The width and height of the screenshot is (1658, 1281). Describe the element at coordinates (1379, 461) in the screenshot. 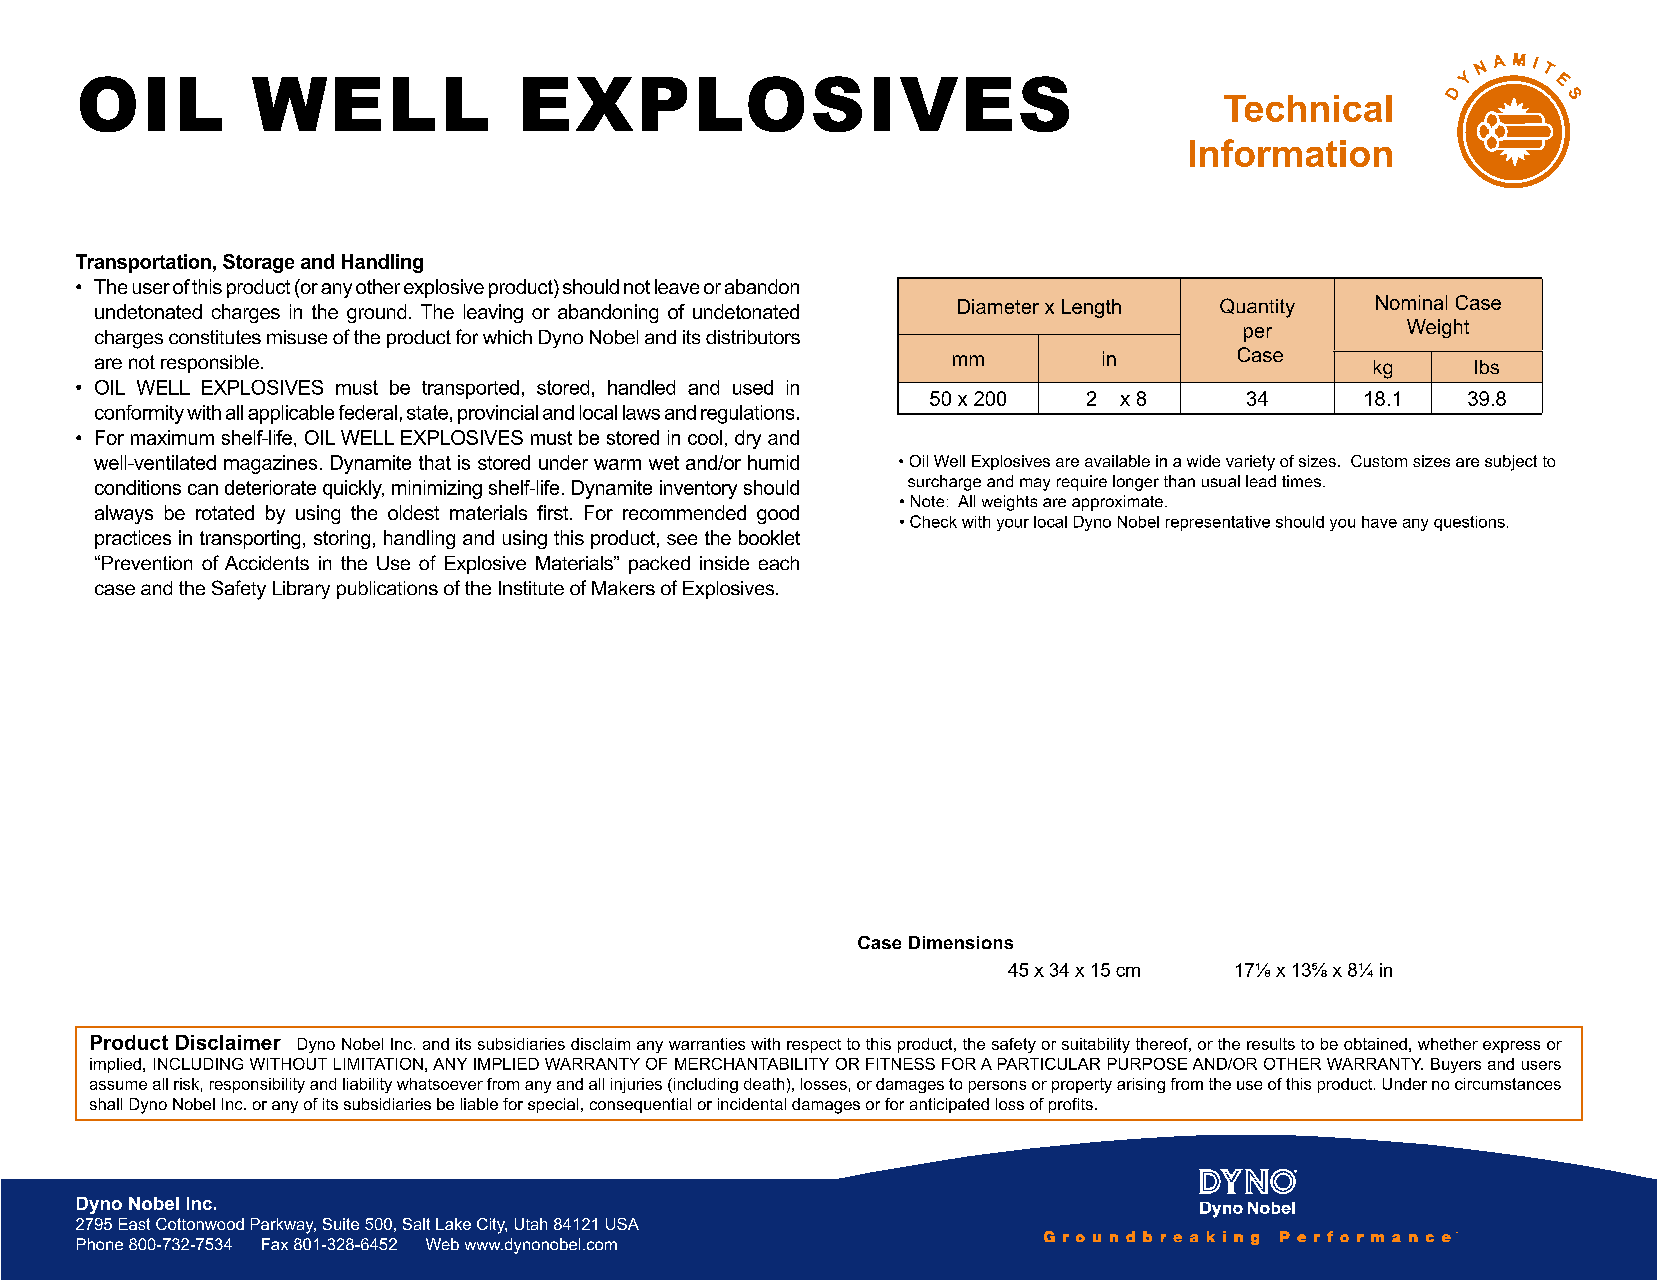

I see `Custom` at that location.
